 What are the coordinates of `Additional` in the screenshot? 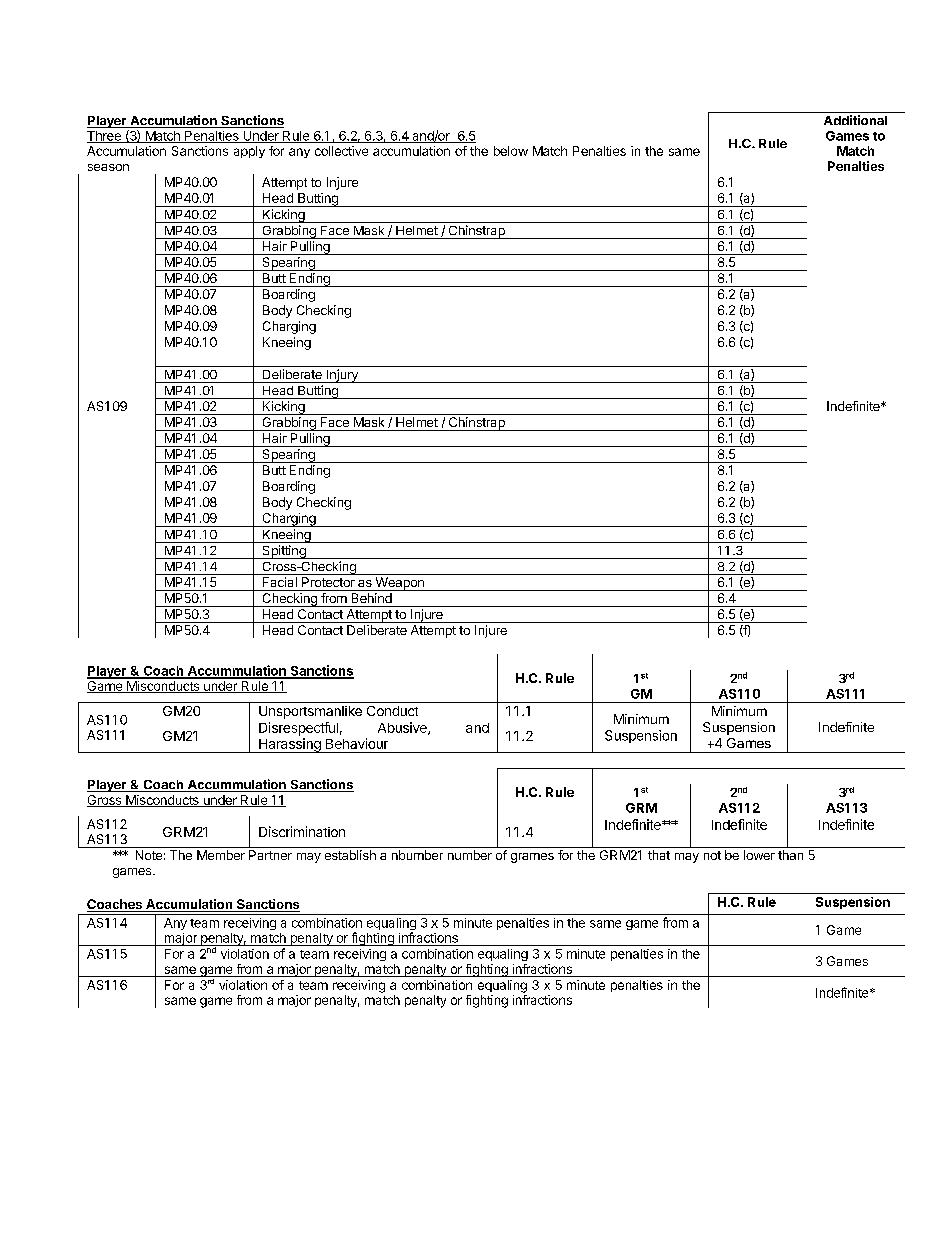 It's located at (855, 120).
